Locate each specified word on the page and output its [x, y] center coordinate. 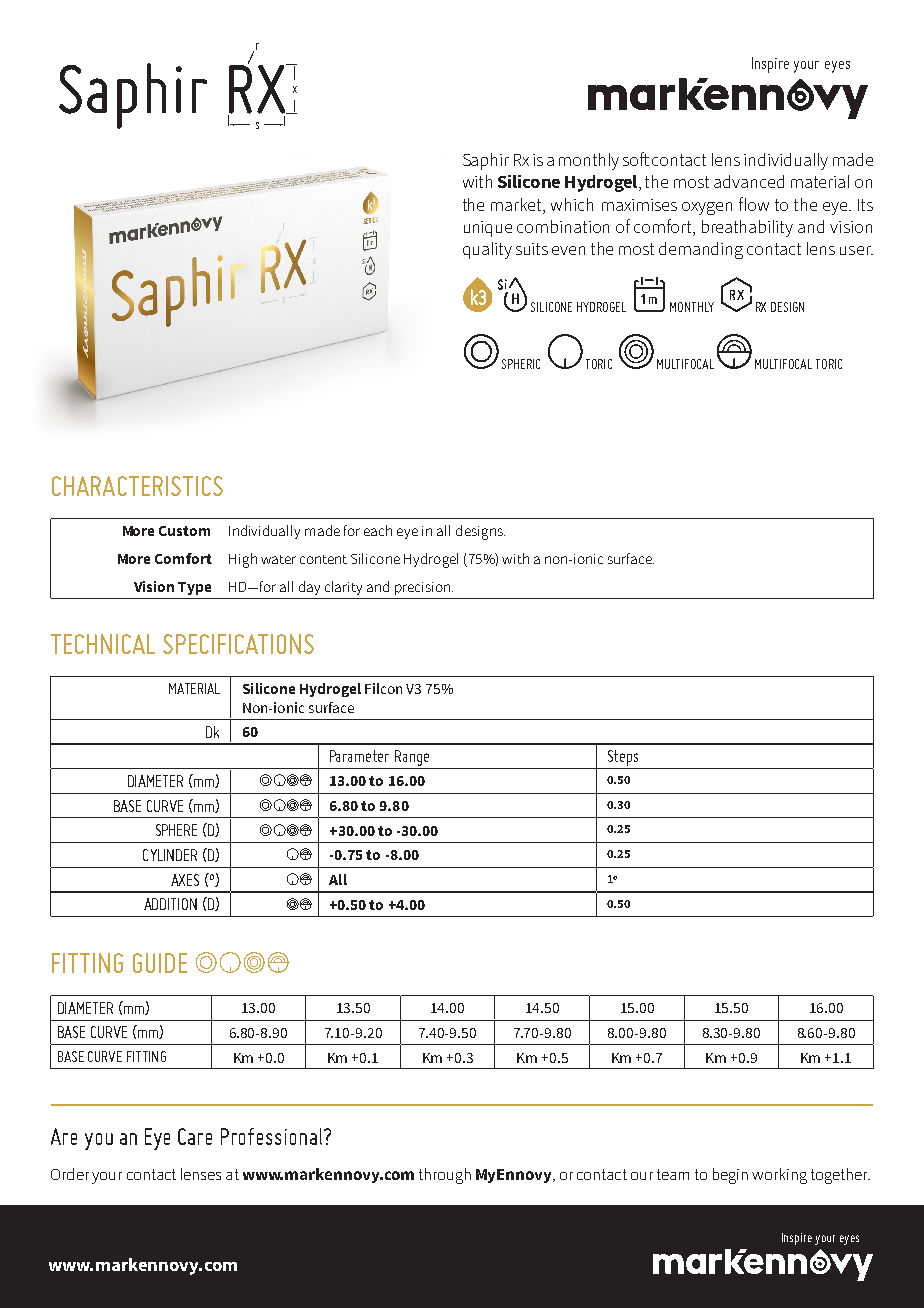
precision [424, 588]
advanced [749, 181]
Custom [184, 531]
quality [487, 250]
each [378, 530]
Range [412, 759]
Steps [623, 759]
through [445, 1176]
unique [488, 229]
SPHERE [176, 830]
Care [195, 1136]
